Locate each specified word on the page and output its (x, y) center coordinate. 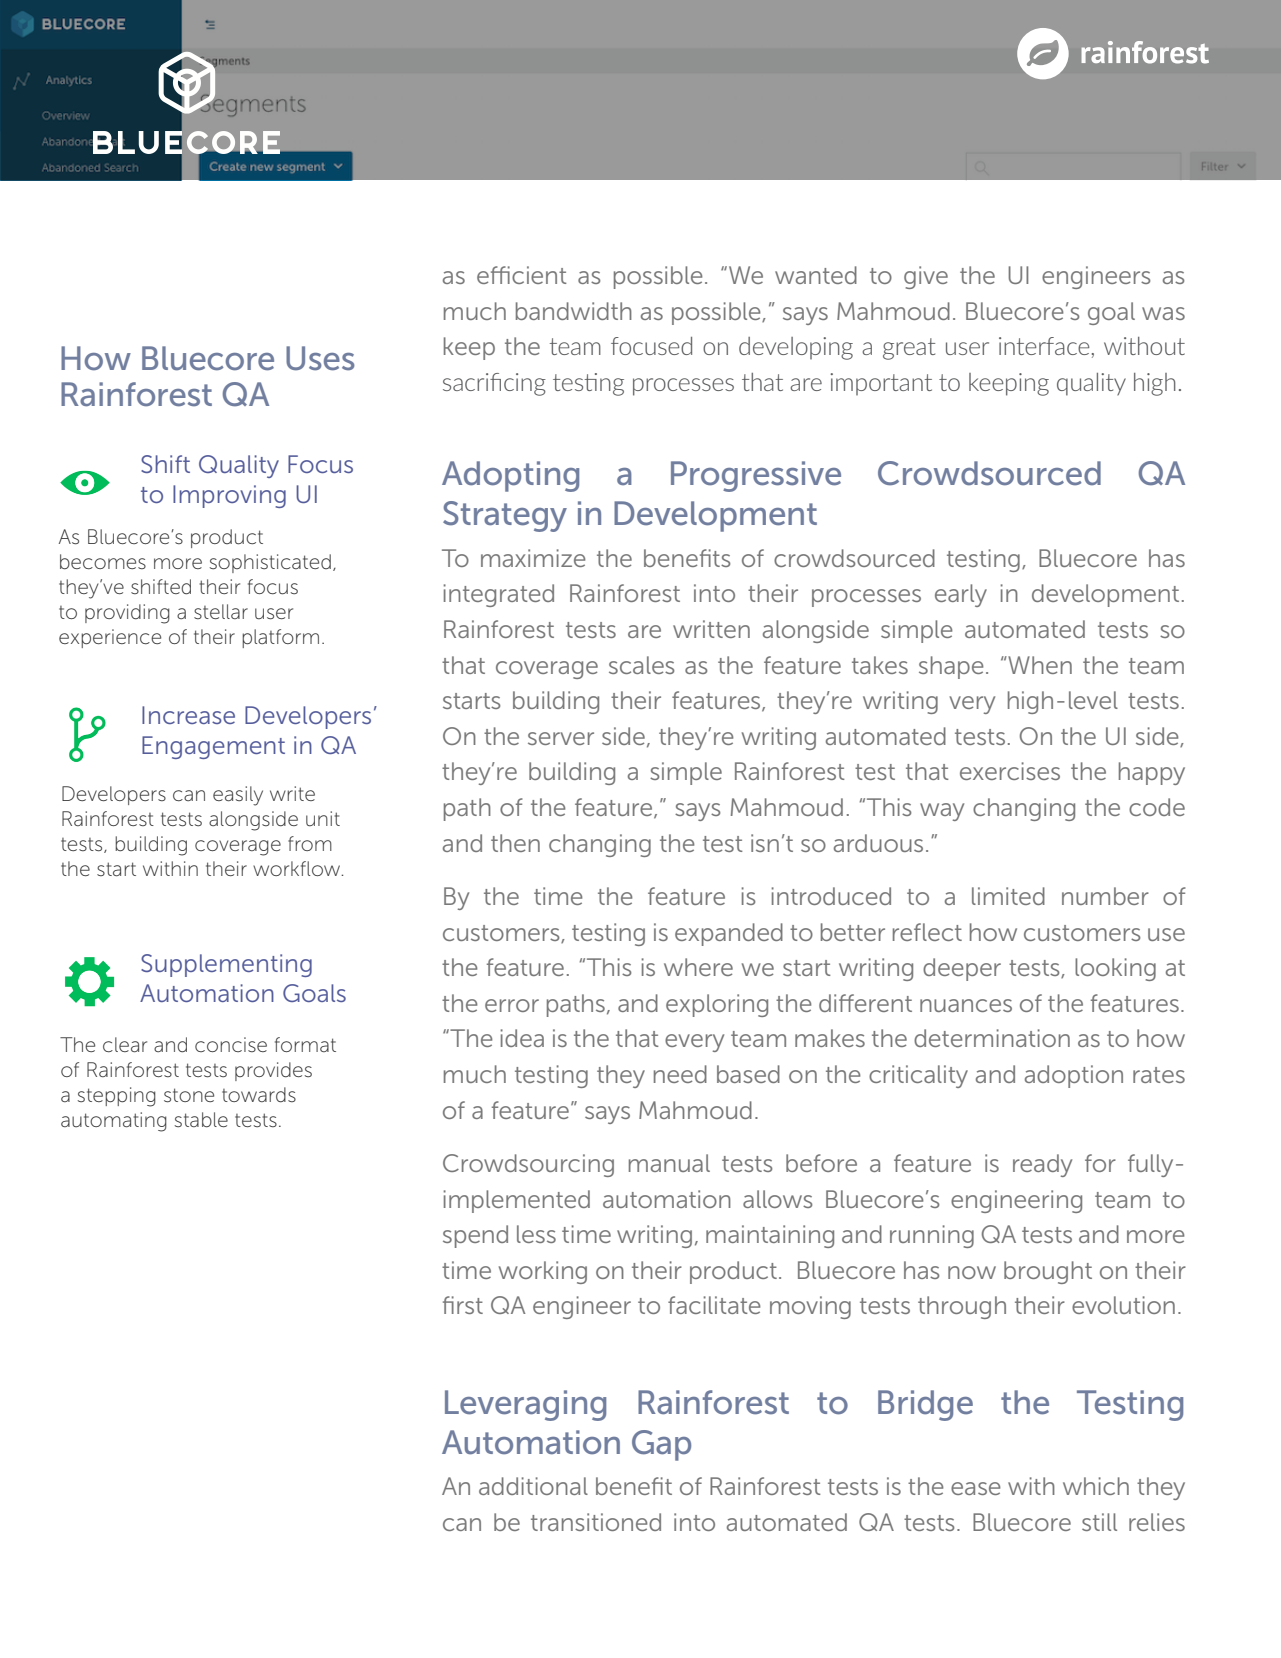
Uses (320, 358)
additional (533, 1486)
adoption (1074, 1076)
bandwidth (574, 311)
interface (1044, 346)
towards (259, 1095)
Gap (661, 1445)
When (1039, 665)
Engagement (213, 747)
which (1096, 1486)
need (680, 1074)
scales (642, 665)
